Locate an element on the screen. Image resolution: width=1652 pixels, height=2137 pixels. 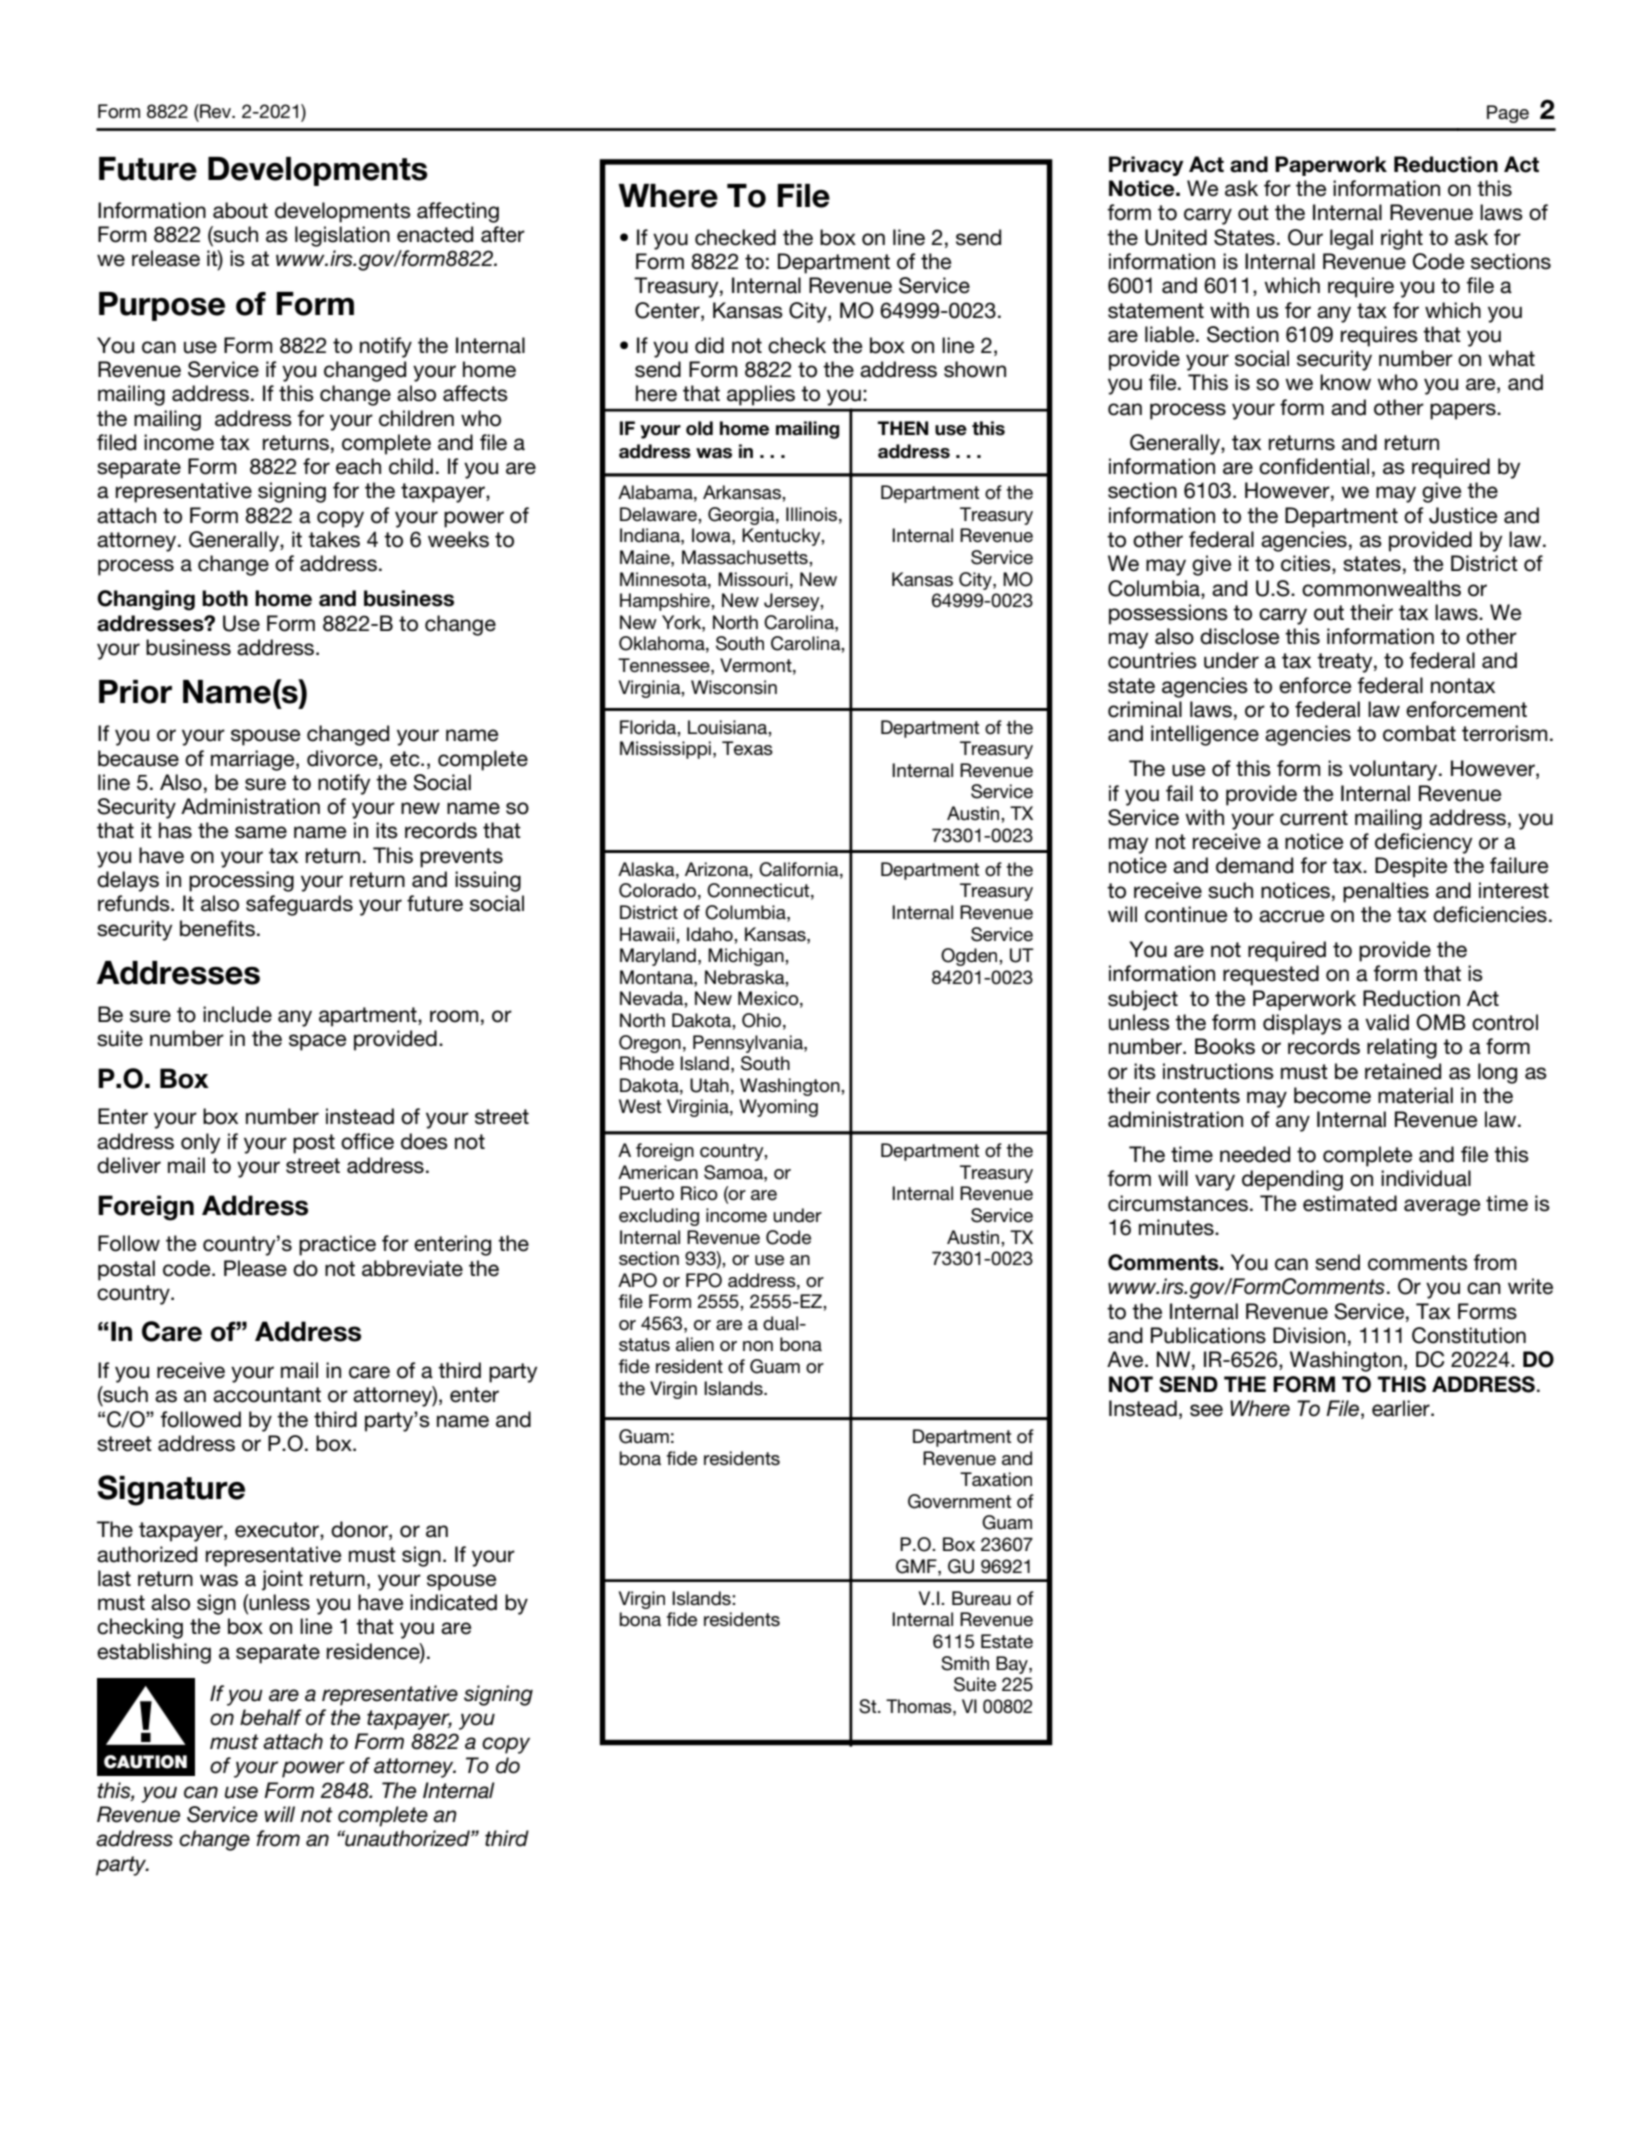
Smith is located at coordinates (965, 1663).
